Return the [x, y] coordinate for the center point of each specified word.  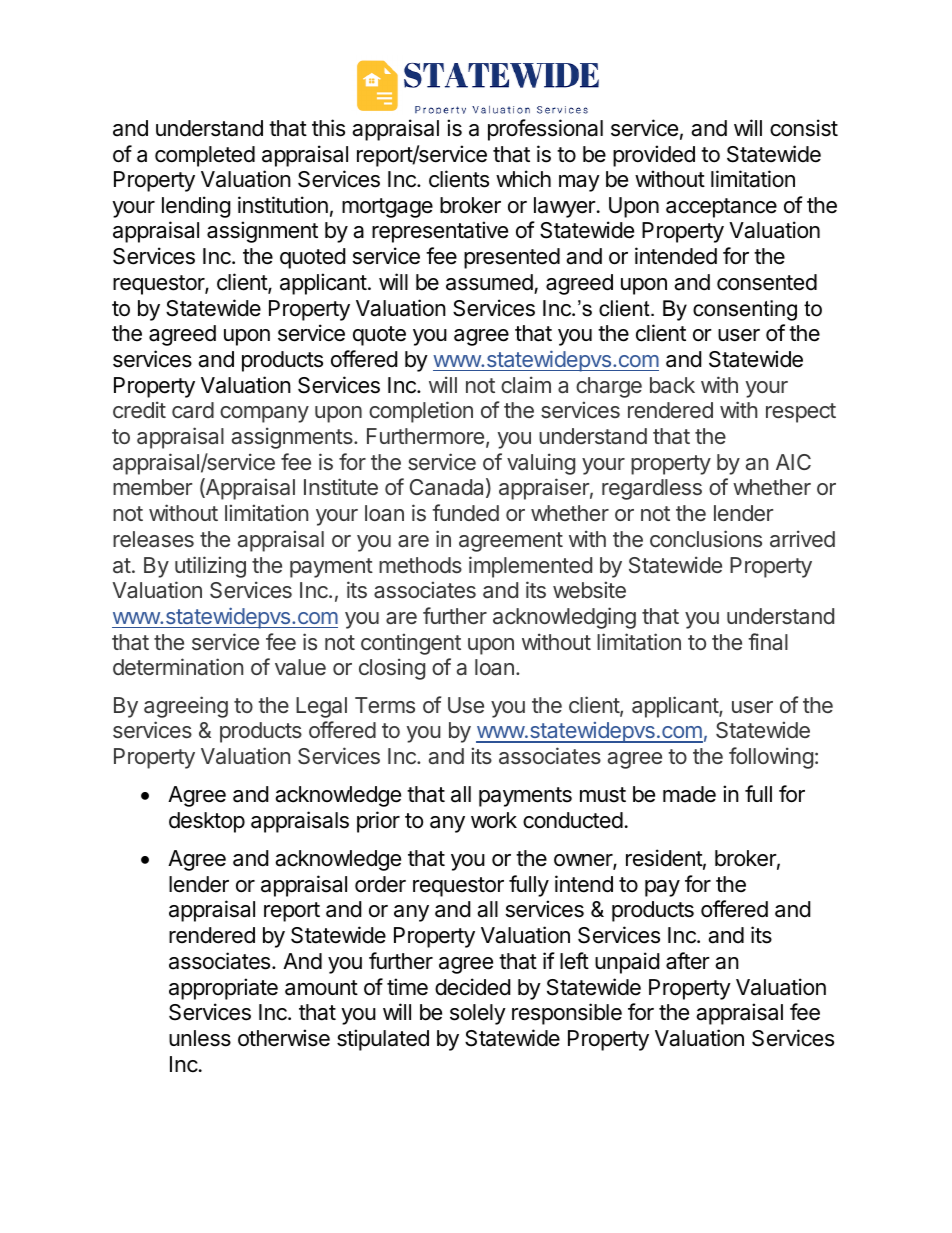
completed [205, 156]
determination [178, 666]
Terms [385, 705]
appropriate [223, 989]
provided [654, 156]
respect [801, 413]
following [771, 758]
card [193, 410]
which [523, 179]
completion [421, 412]
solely [478, 1014]
